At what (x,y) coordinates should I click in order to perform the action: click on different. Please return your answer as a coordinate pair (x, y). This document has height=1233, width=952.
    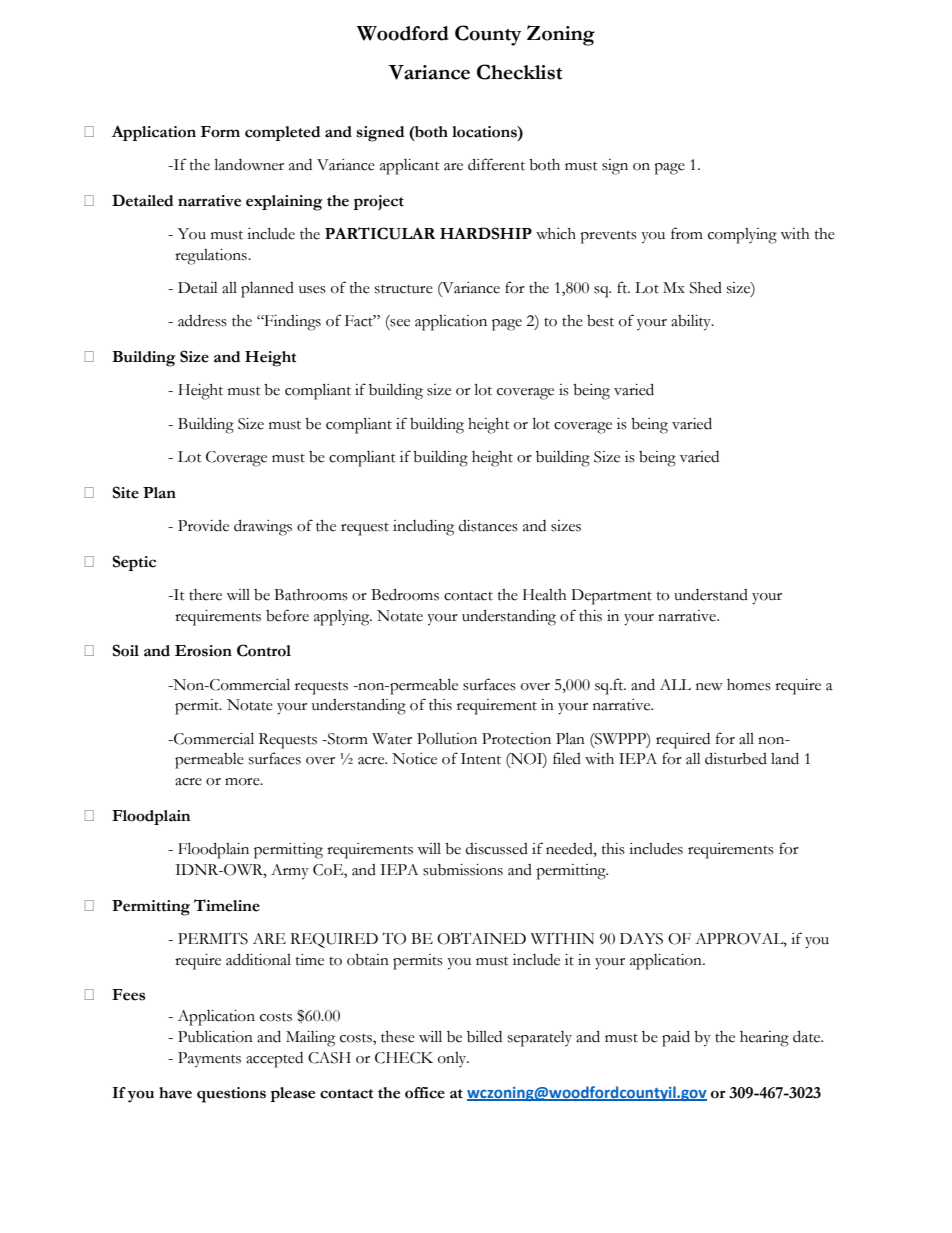
    Looking at the image, I should click on (496, 164).
